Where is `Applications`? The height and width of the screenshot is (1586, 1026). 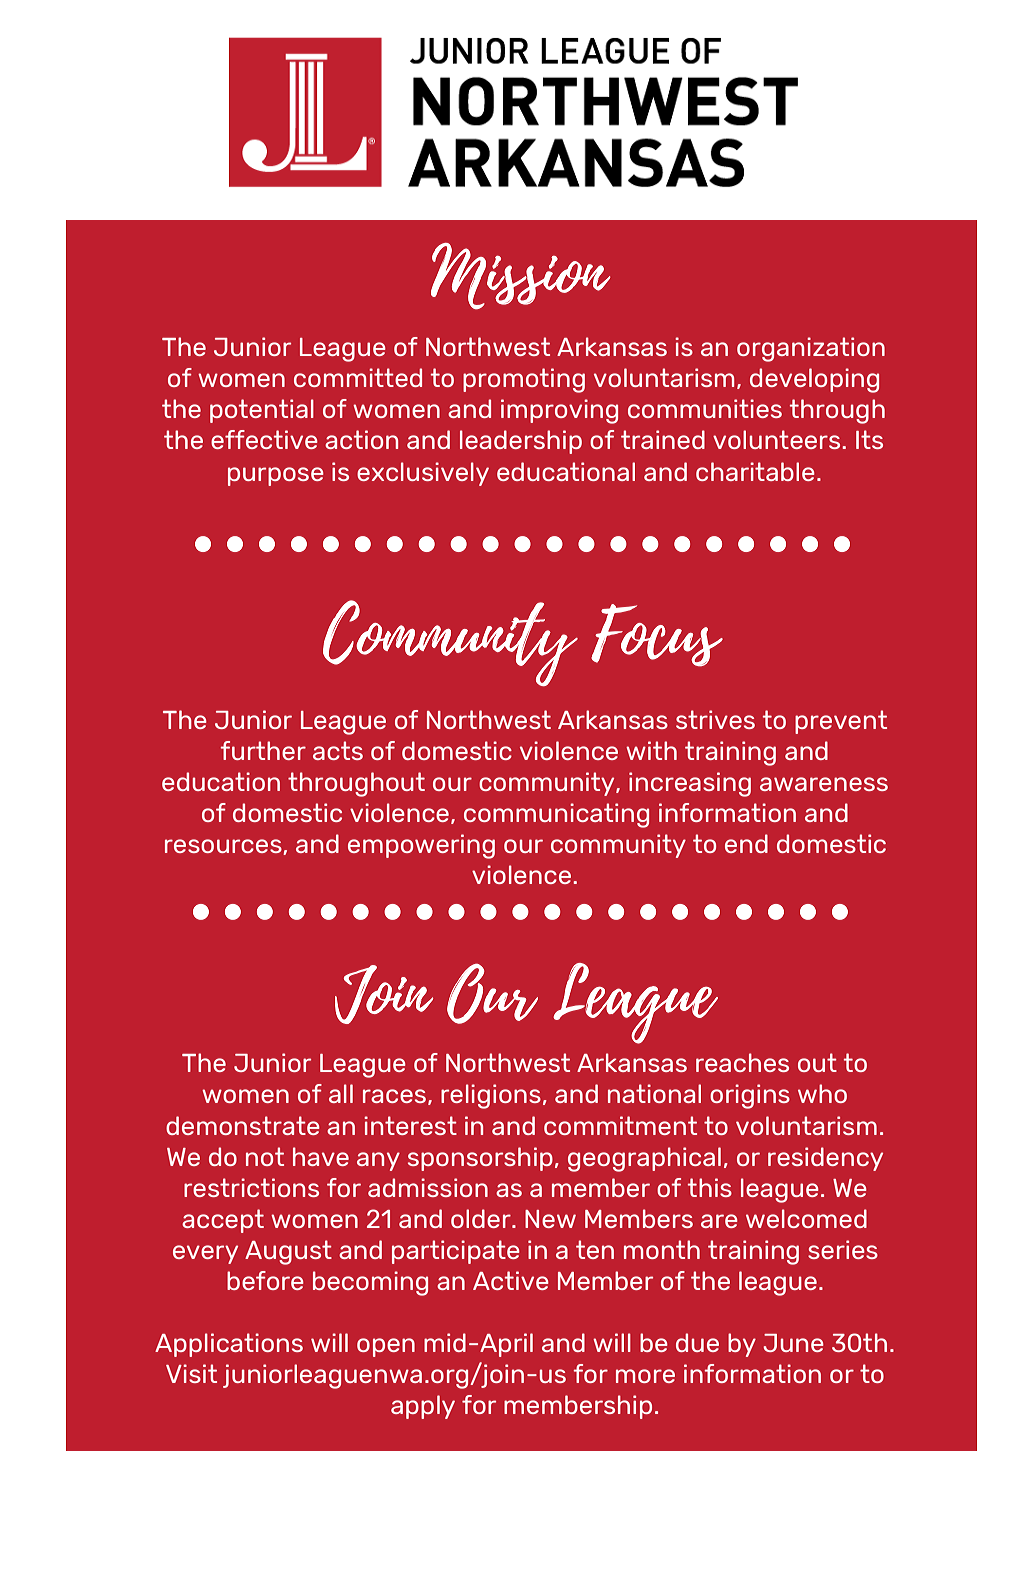
Applications is located at coordinates (229, 1345).
